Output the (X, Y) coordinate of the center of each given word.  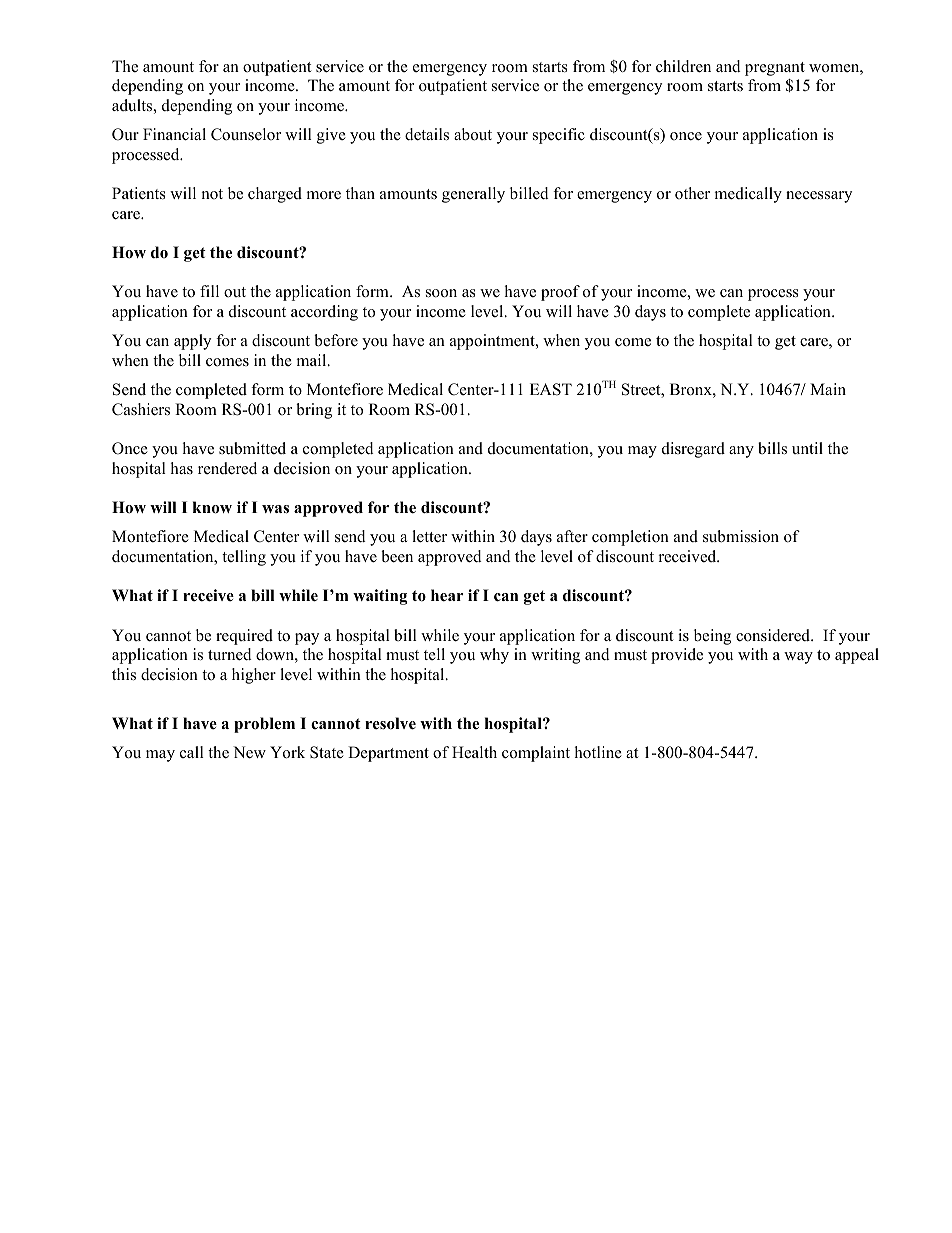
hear (447, 595)
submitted (252, 448)
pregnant (775, 69)
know (212, 507)
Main (828, 389)
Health (474, 752)
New (249, 752)
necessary (819, 197)
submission (741, 536)
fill (209, 291)
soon (441, 293)
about (473, 134)
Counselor (246, 134)
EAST (551, 389)
